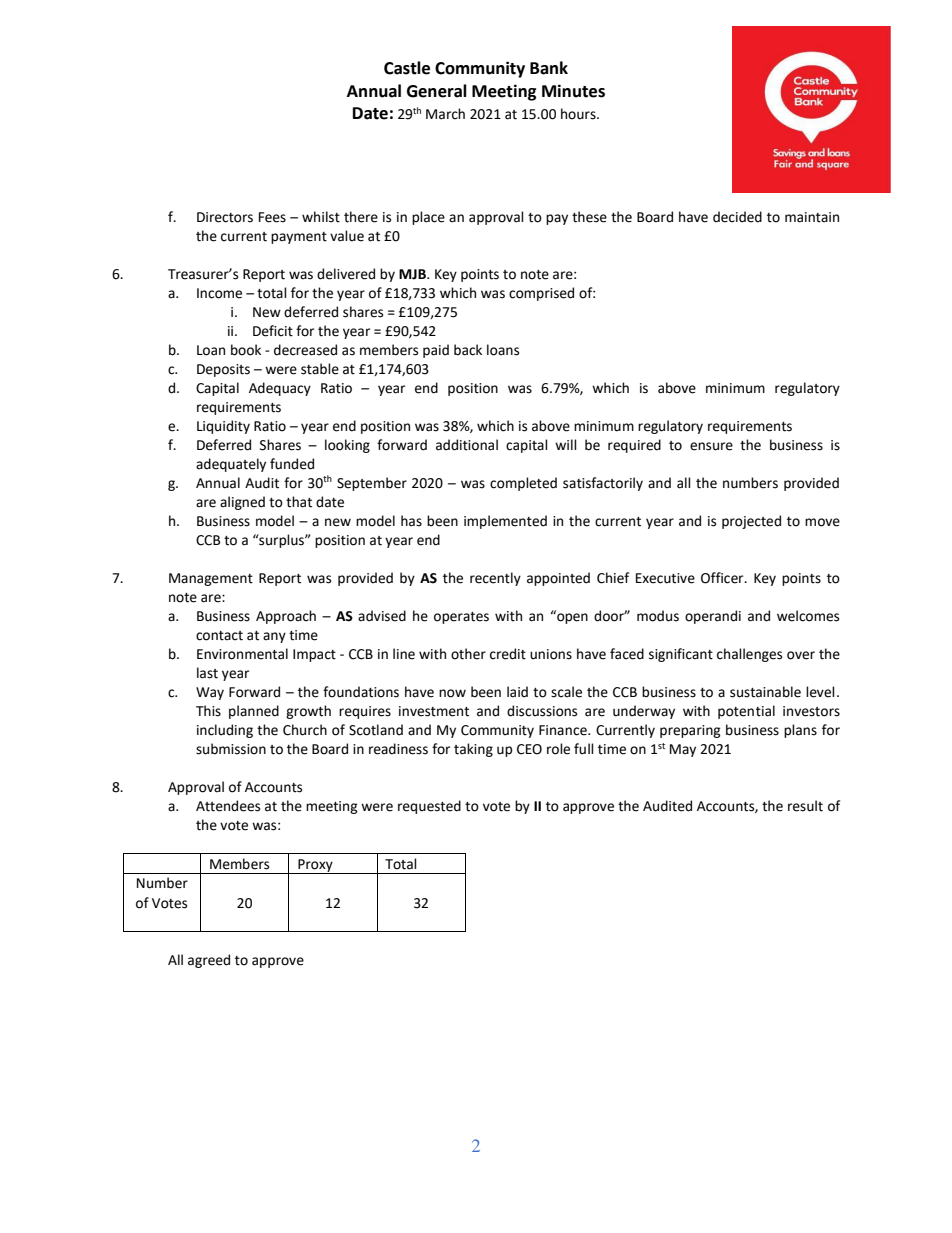  What do you see at coordinates (737, 217) in the screenshot?
I see `decided` at bounding box center [737, 217].
